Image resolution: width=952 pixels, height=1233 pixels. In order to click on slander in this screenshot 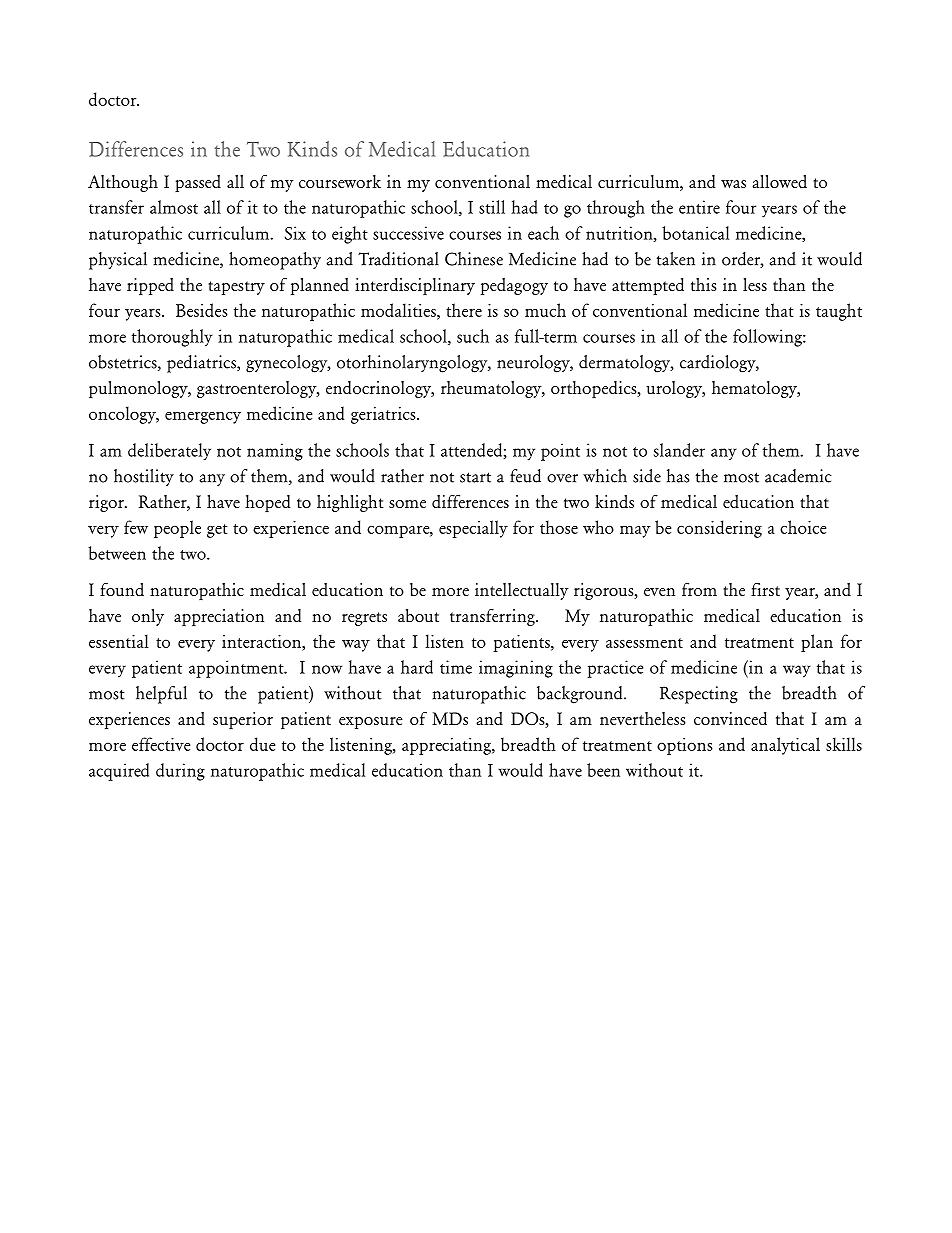, I will do `click(679, 450)`.
